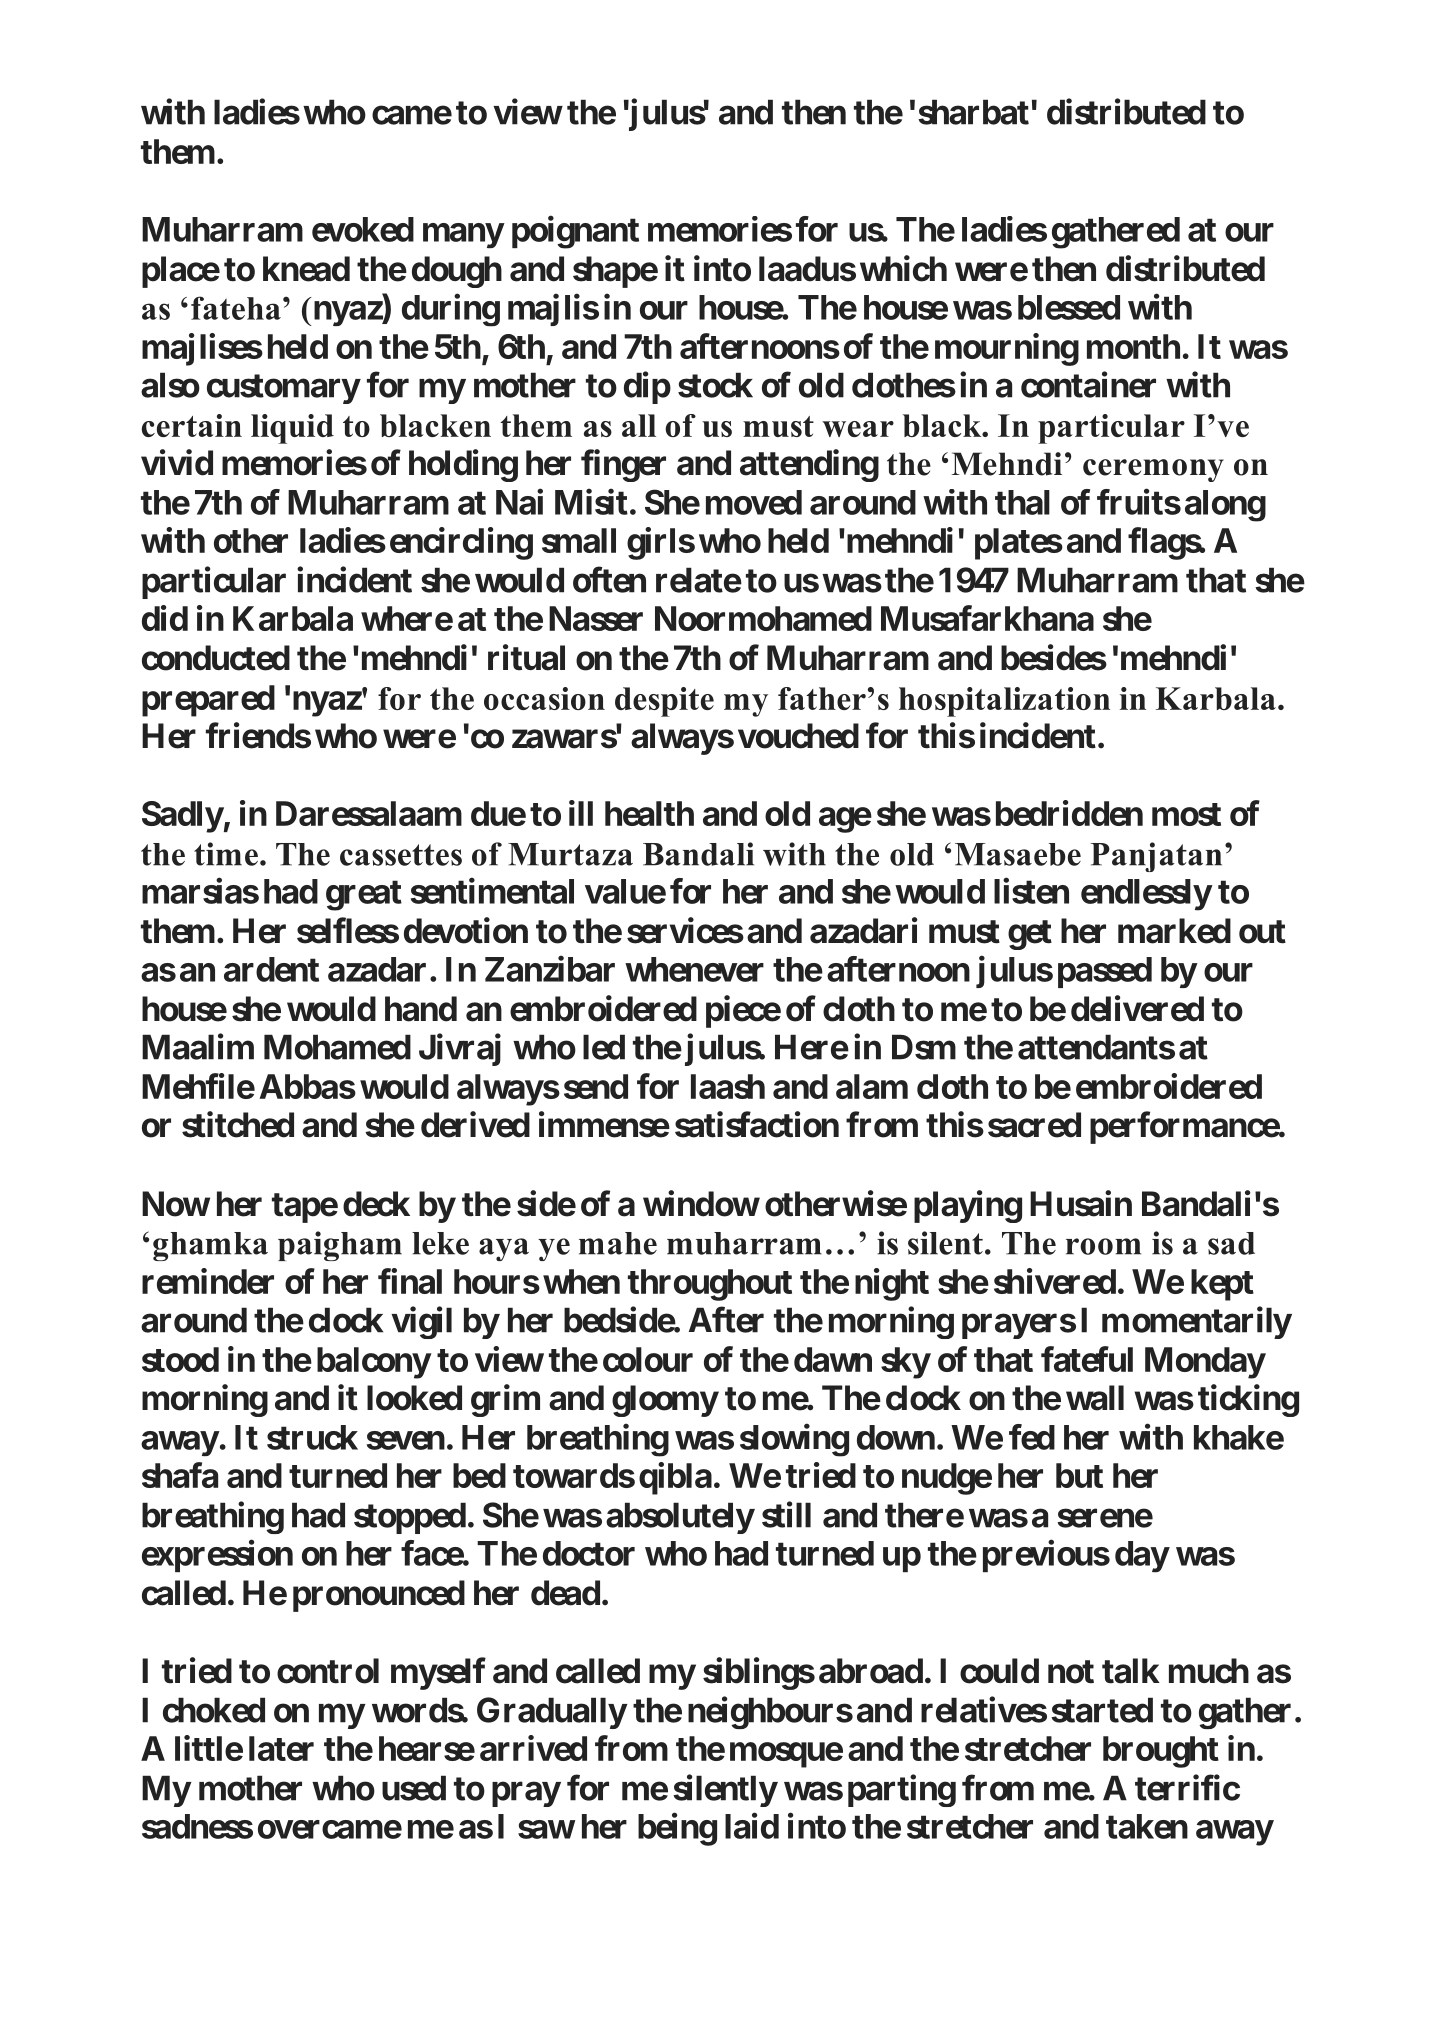 This page has height=2036, width=1439. Describe the element at coordinates (1069, 307) in the page. I see `blessed` at that location.
